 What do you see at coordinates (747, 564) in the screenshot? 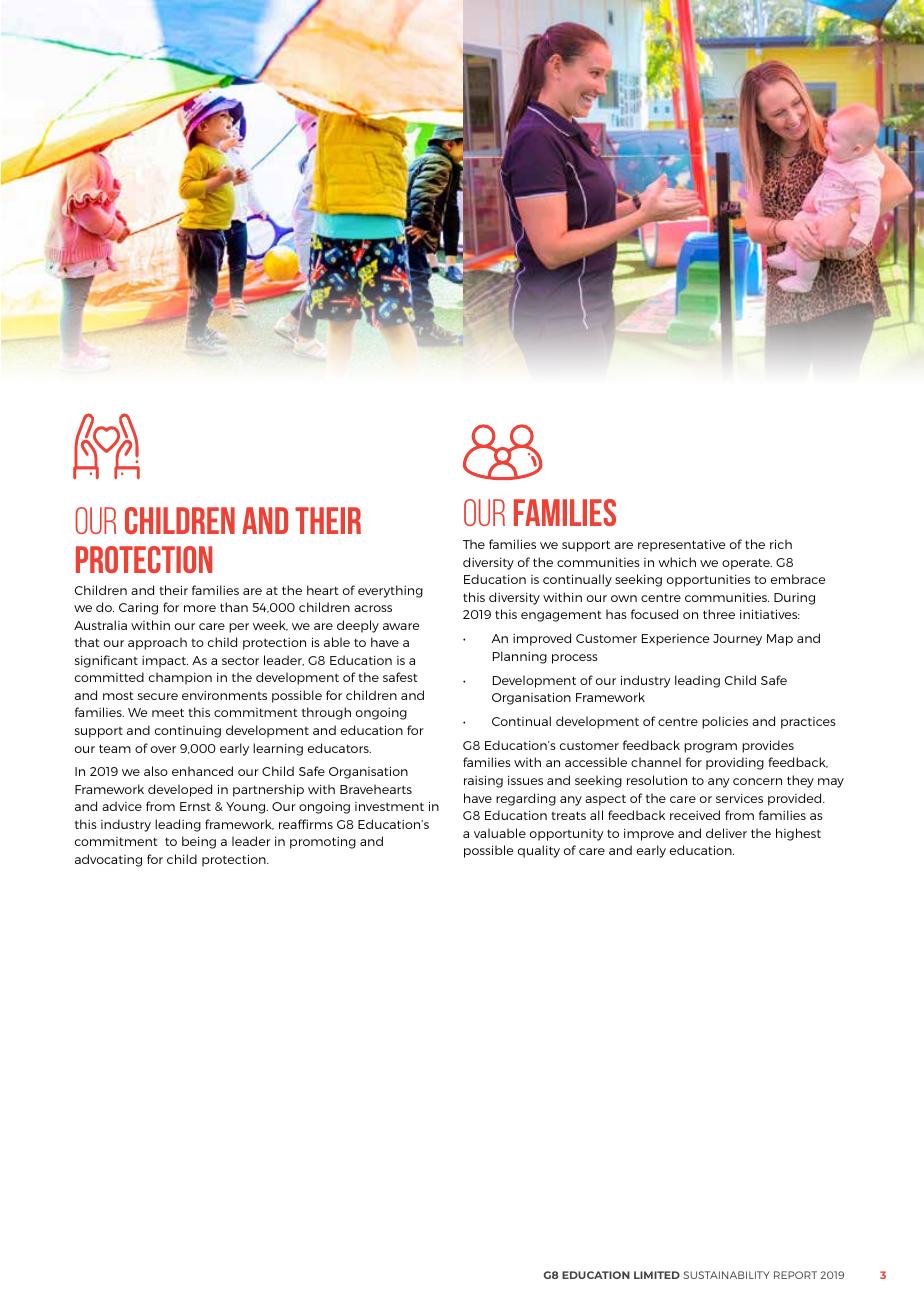
I see `operate` at bounding box center [747, 564].
